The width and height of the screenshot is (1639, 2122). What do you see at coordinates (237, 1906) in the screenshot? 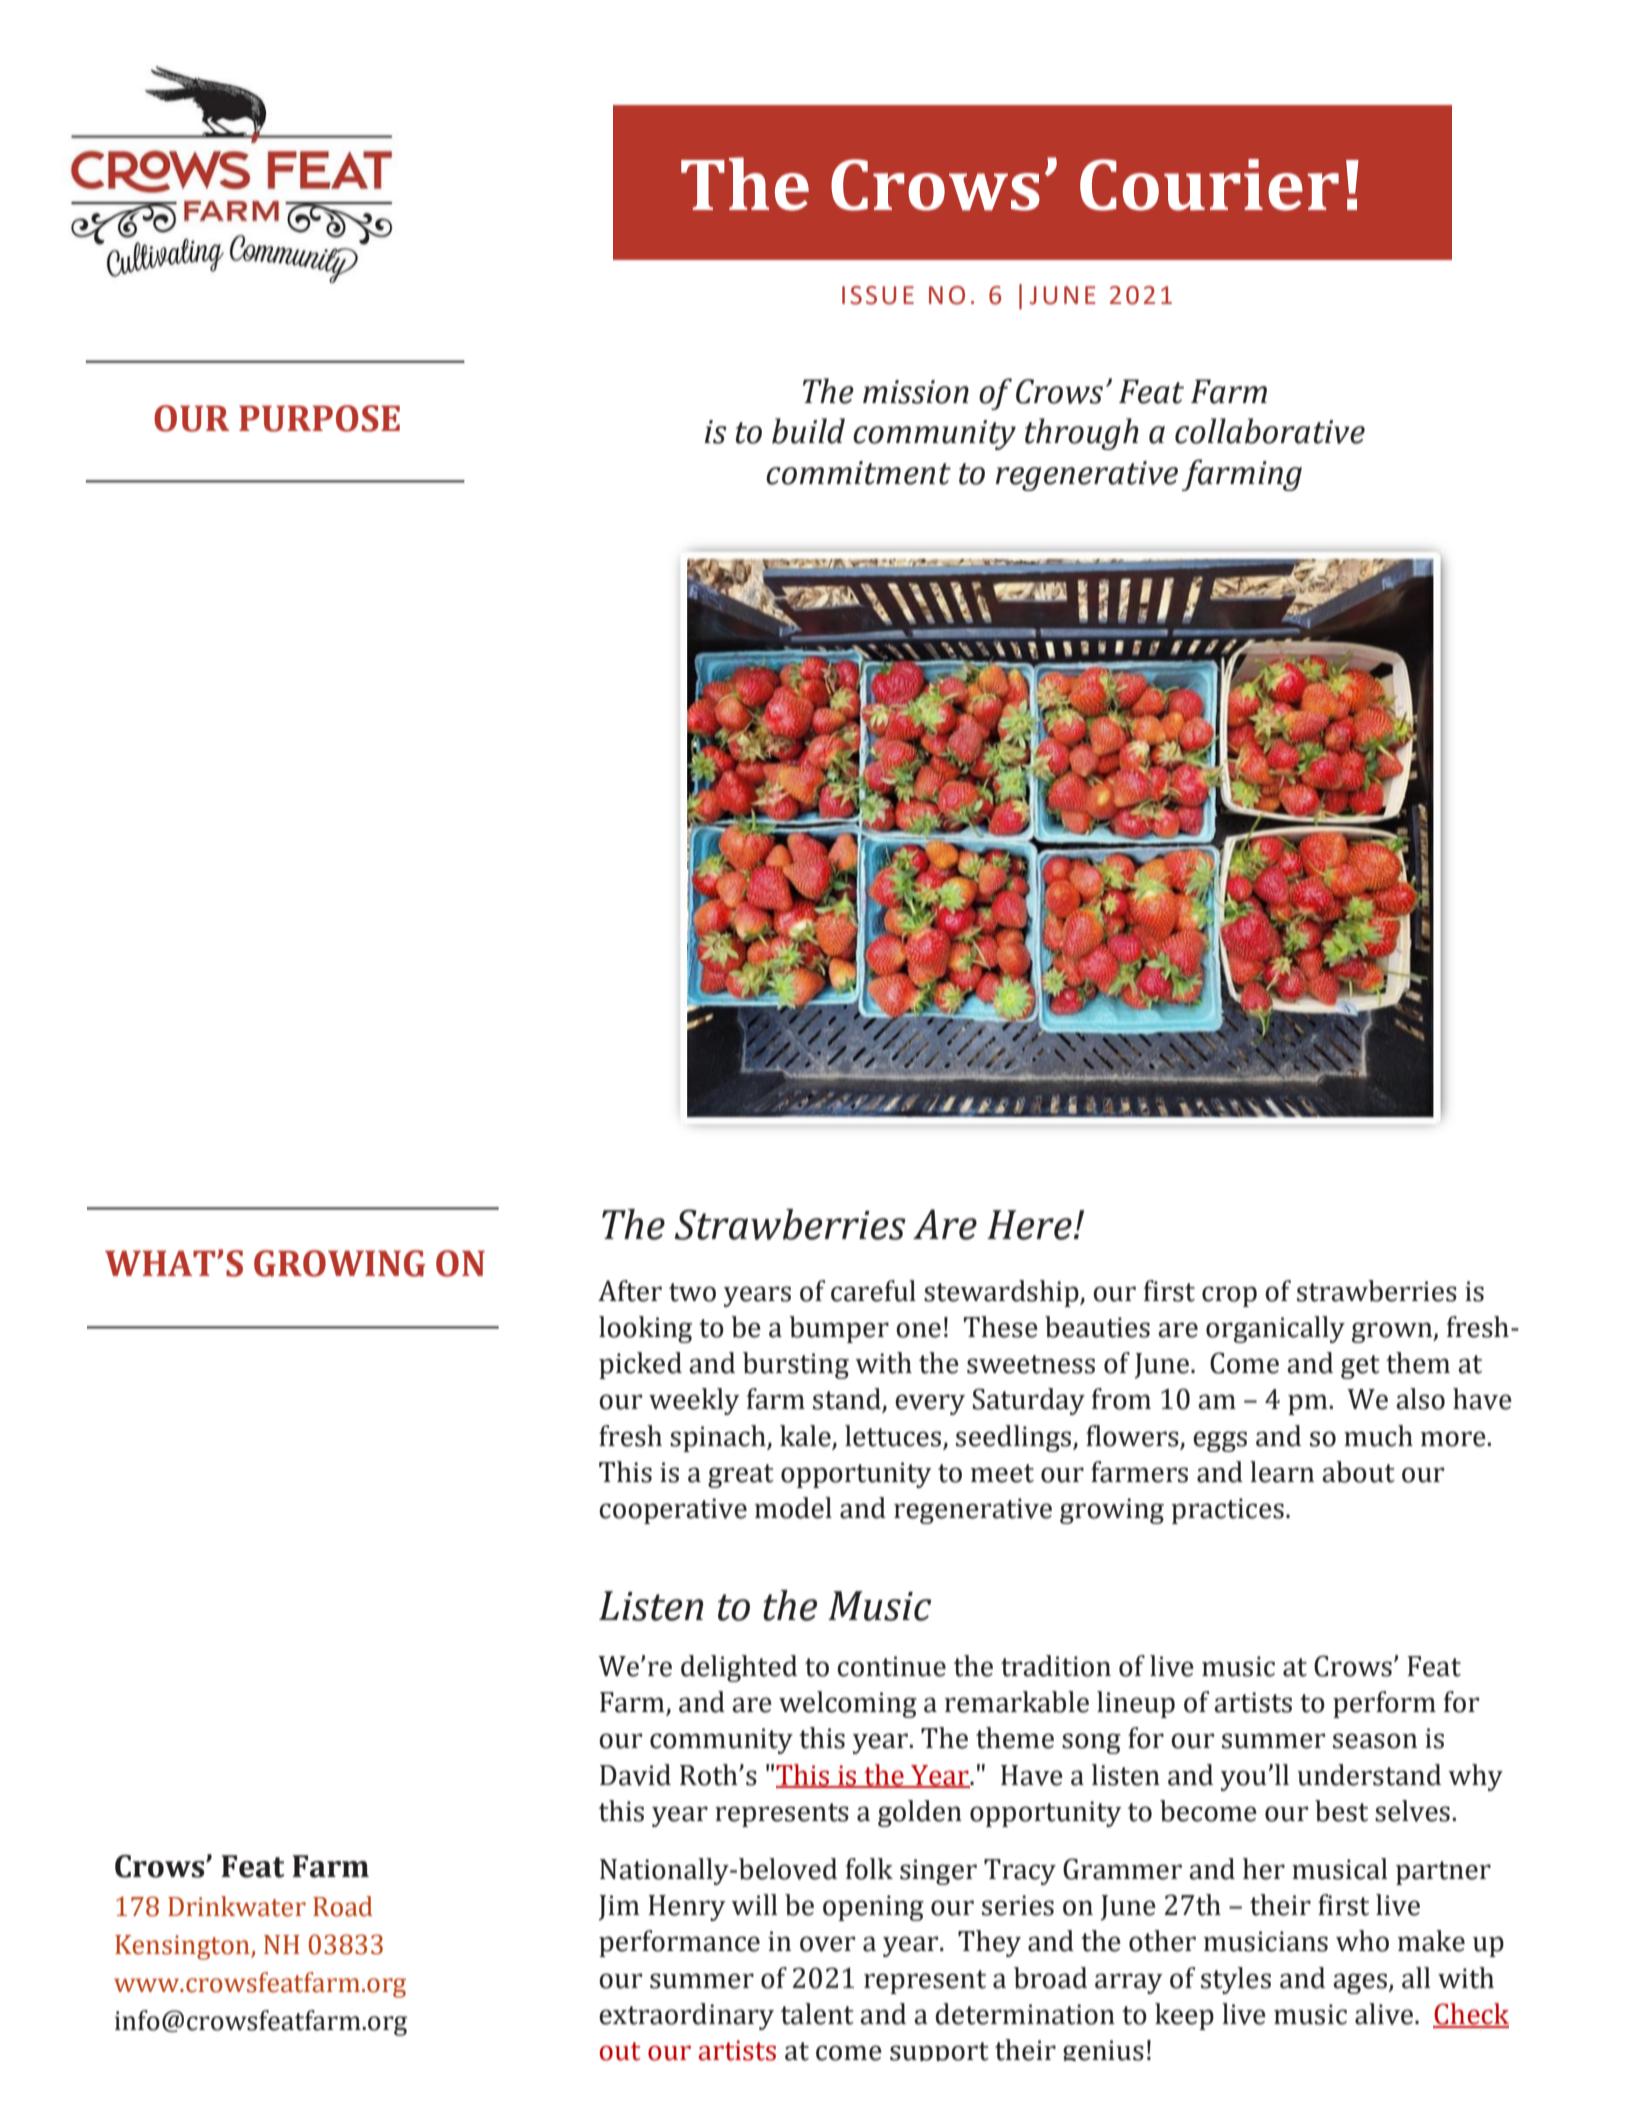
I see `Drinkwater` at bounding box center [237, 1906].
